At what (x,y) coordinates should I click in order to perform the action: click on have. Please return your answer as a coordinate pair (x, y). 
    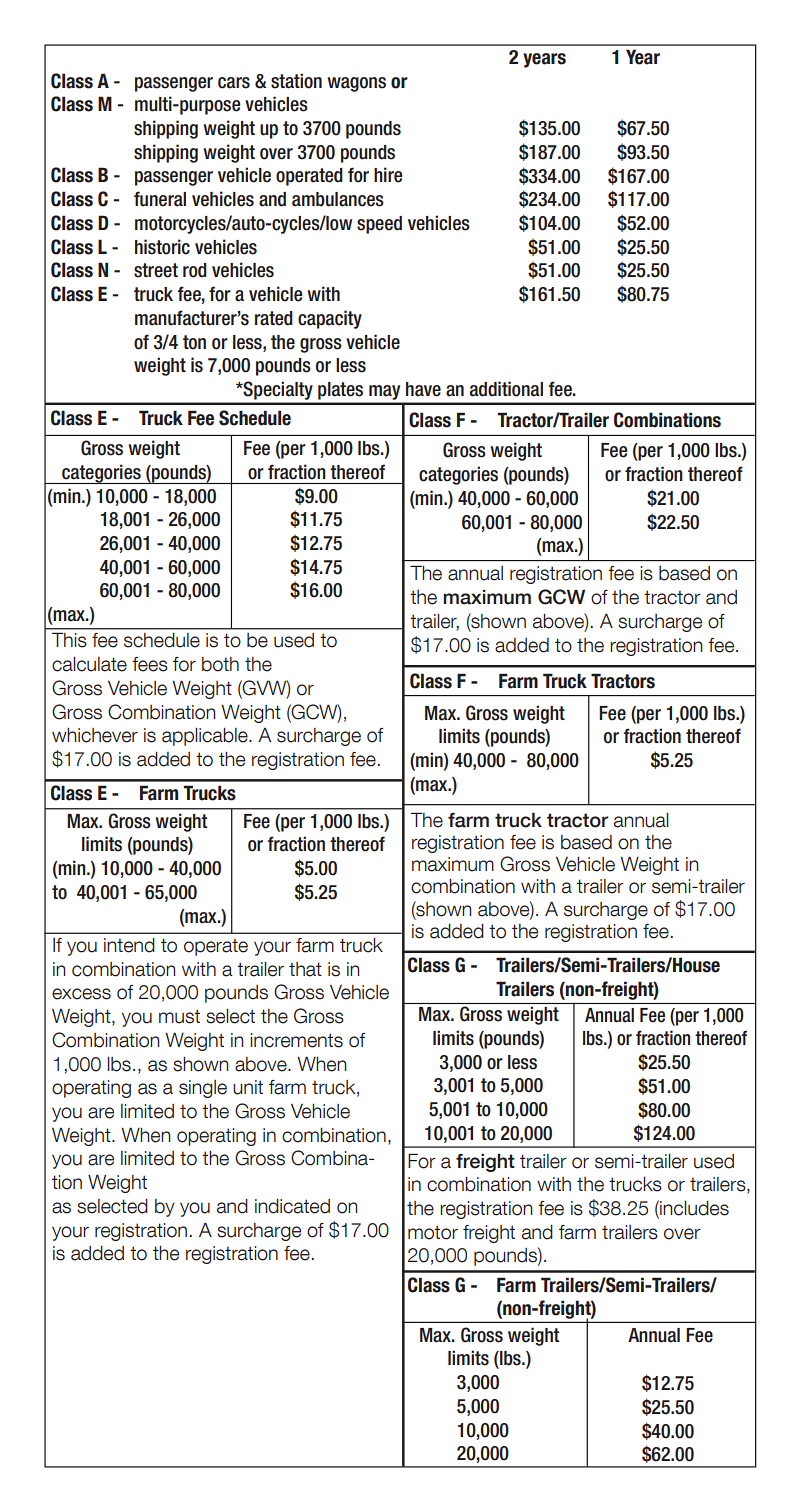
    Looking at the image, I should click on (423, 389).
